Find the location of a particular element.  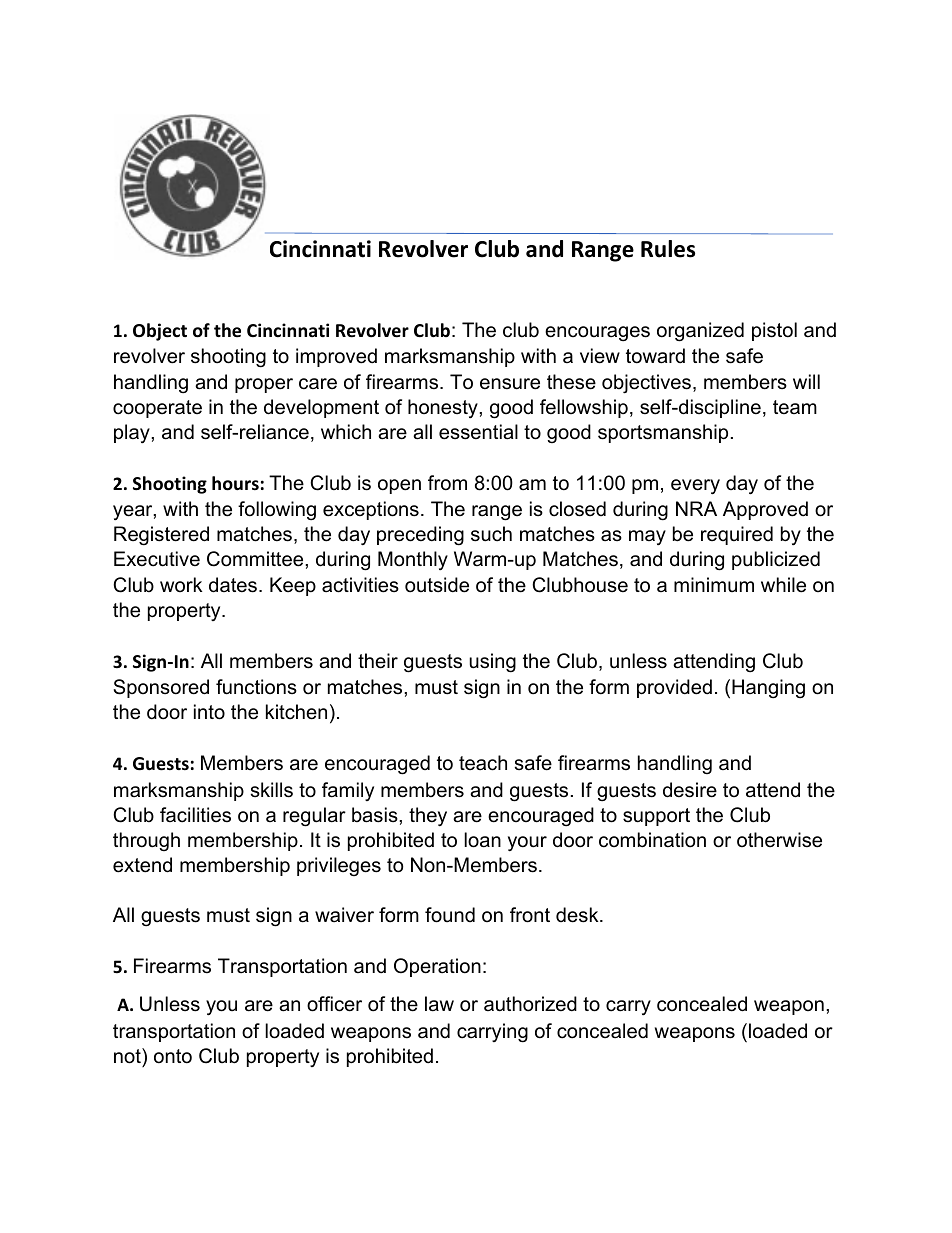

Rules is located at coordinates (668, 249).
